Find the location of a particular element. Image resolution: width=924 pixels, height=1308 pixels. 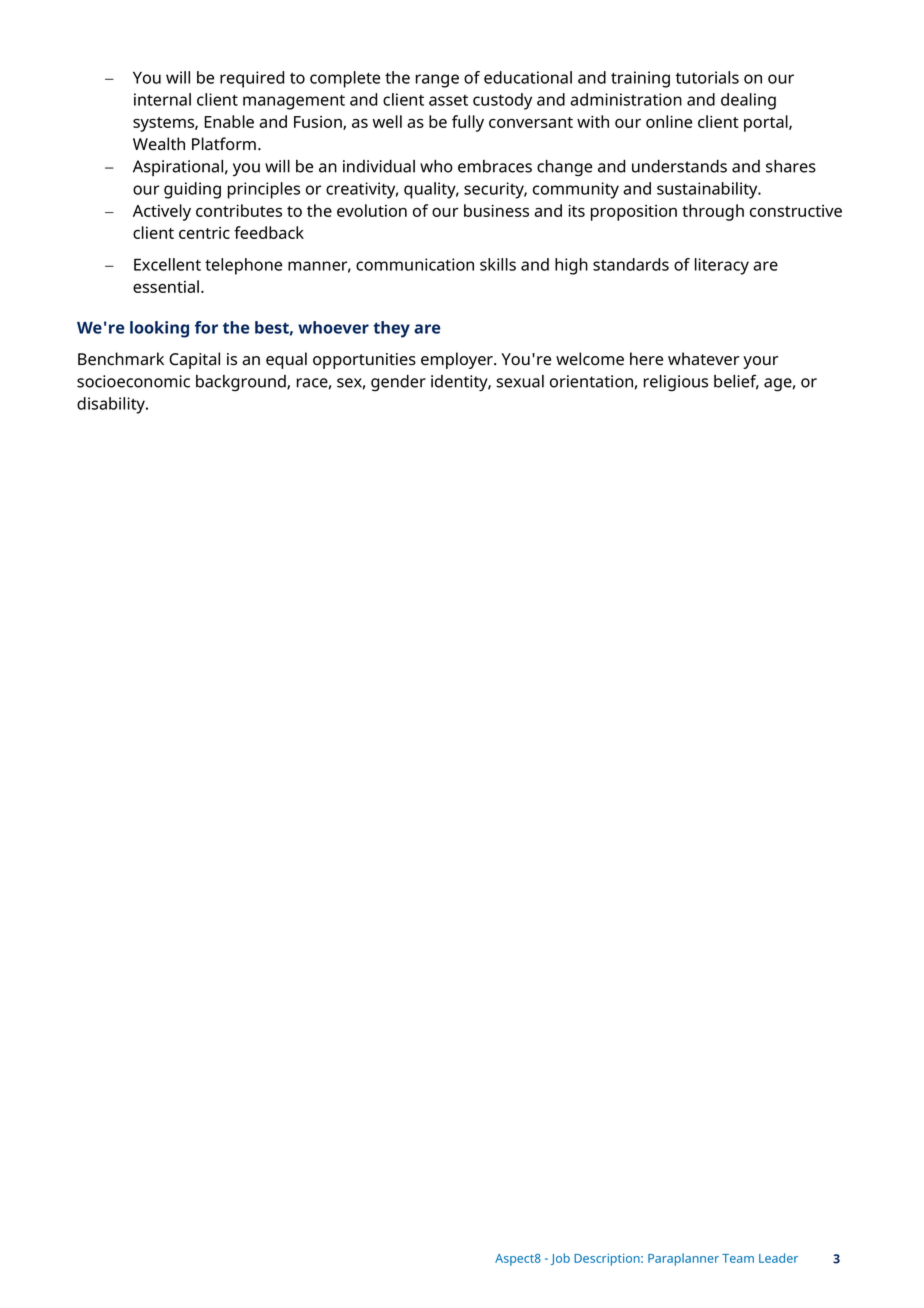

dealing is located at coordinates (748, 101).
